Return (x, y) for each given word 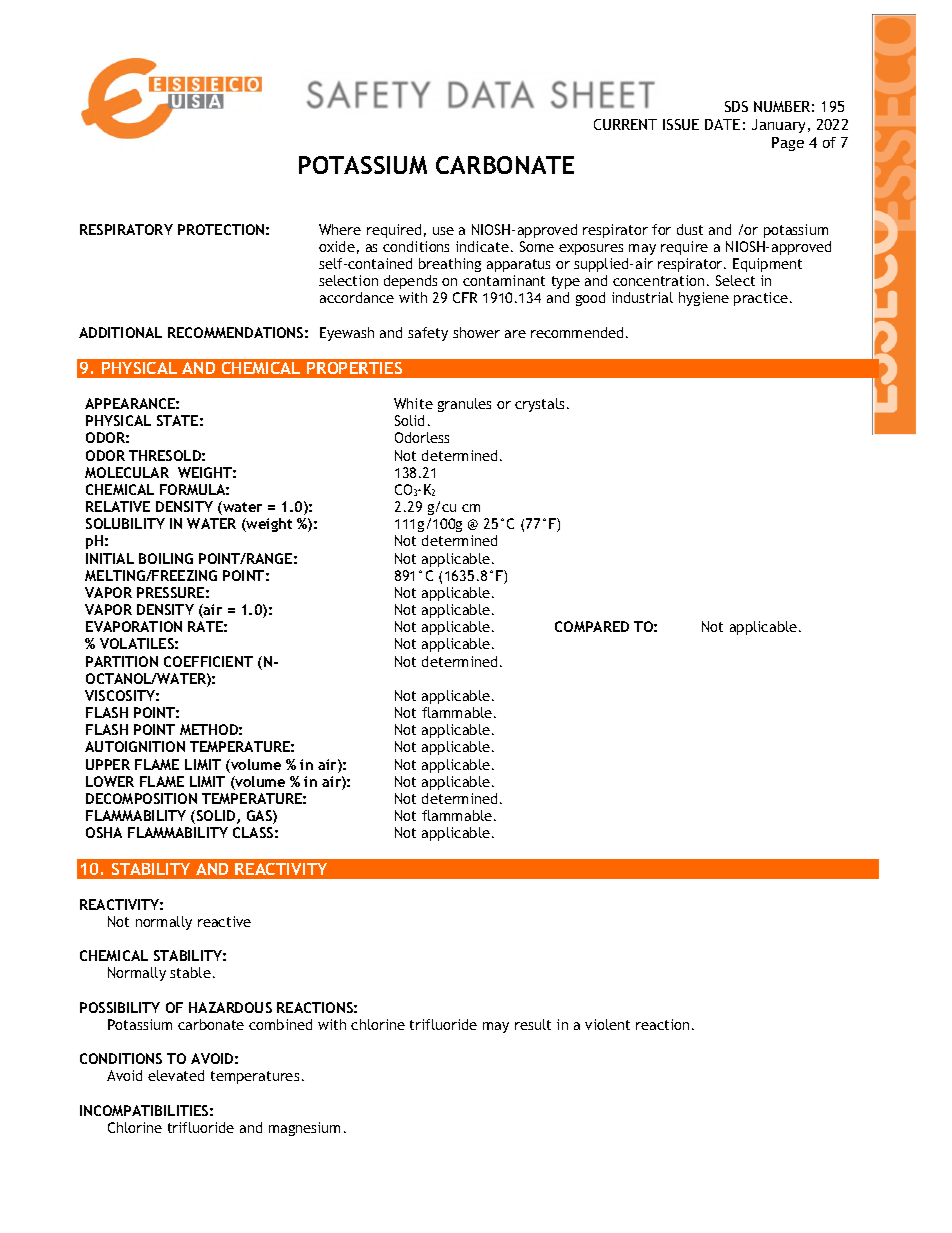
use (443, 231)
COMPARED (592, 626)
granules (464, 405)
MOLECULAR (127, 472)
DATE (722, 124)
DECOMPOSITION (141, 798)
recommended (577, 332)
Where (340, 229)
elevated (176, 1075)
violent (607, 1024)
